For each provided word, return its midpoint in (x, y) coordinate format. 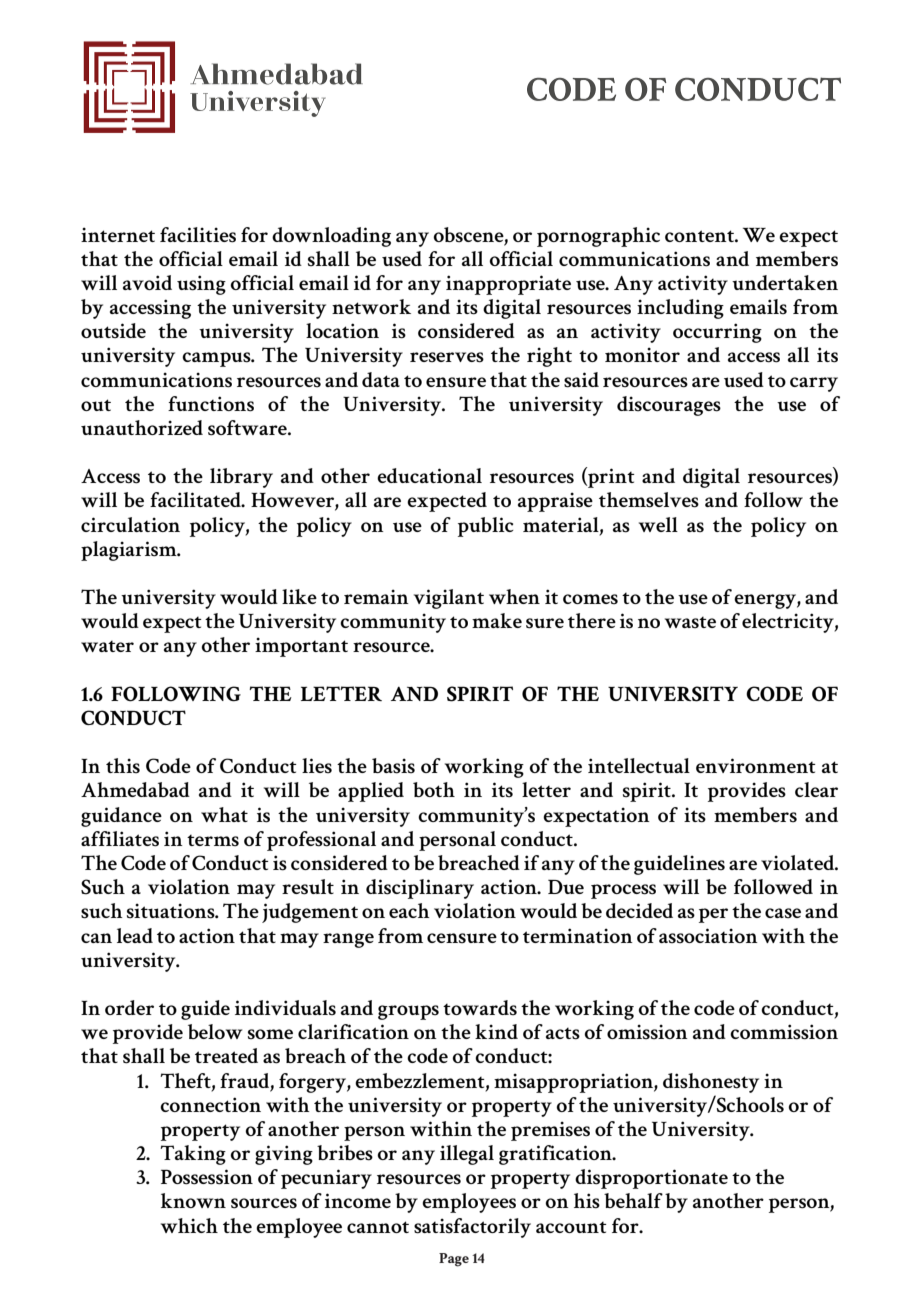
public (486, 527)
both (434, 789)
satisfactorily (472, 1228)
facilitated (196, 499)
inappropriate (508, 285)
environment (756, 765)
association (708, 936)
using (201, 285)
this (123, 766)
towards (480, 1008)
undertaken (785, 282)
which (189, 1225)
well (658, 524)
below (215, 1031)
